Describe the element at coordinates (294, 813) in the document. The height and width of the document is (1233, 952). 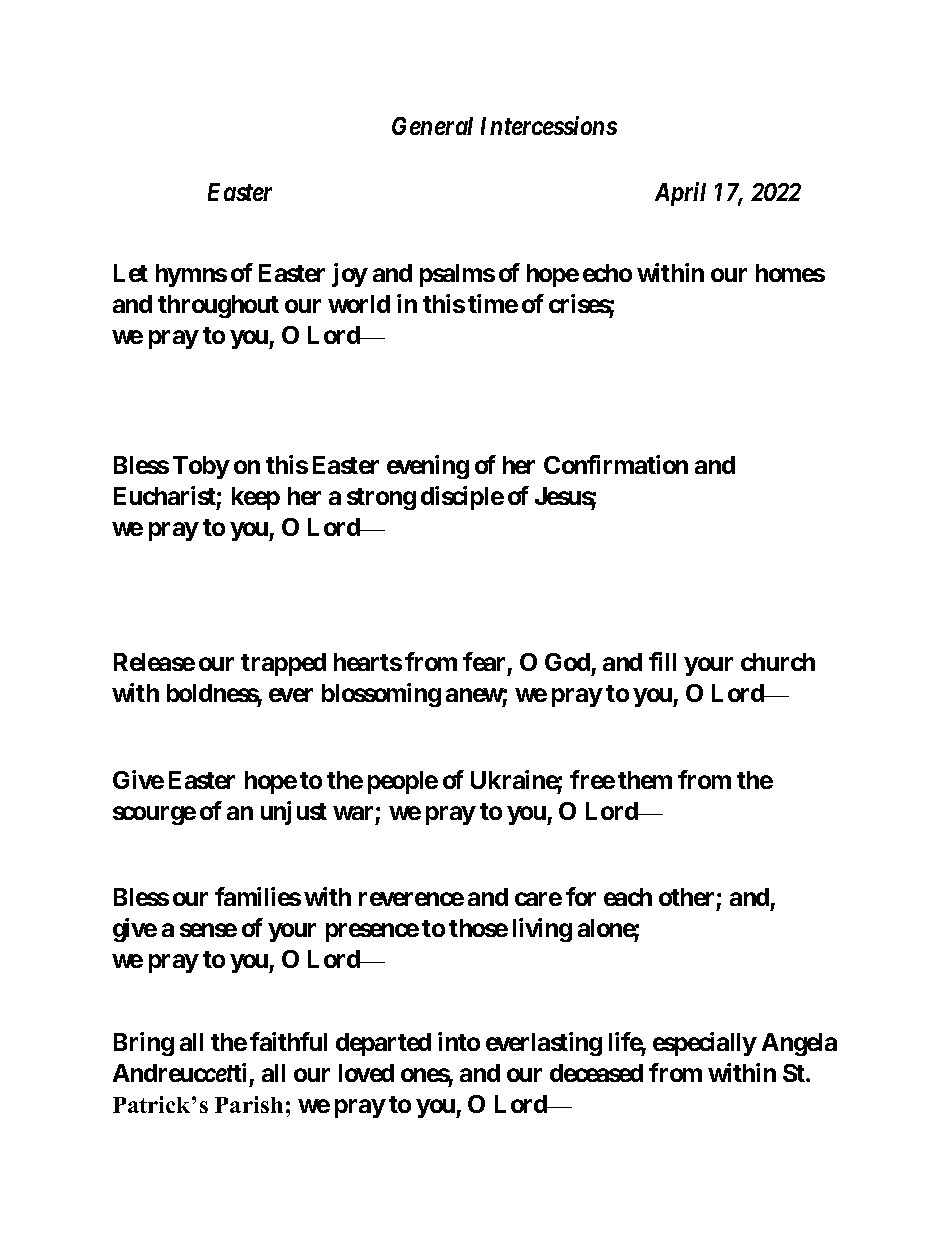
I see `unjust` at that location.
